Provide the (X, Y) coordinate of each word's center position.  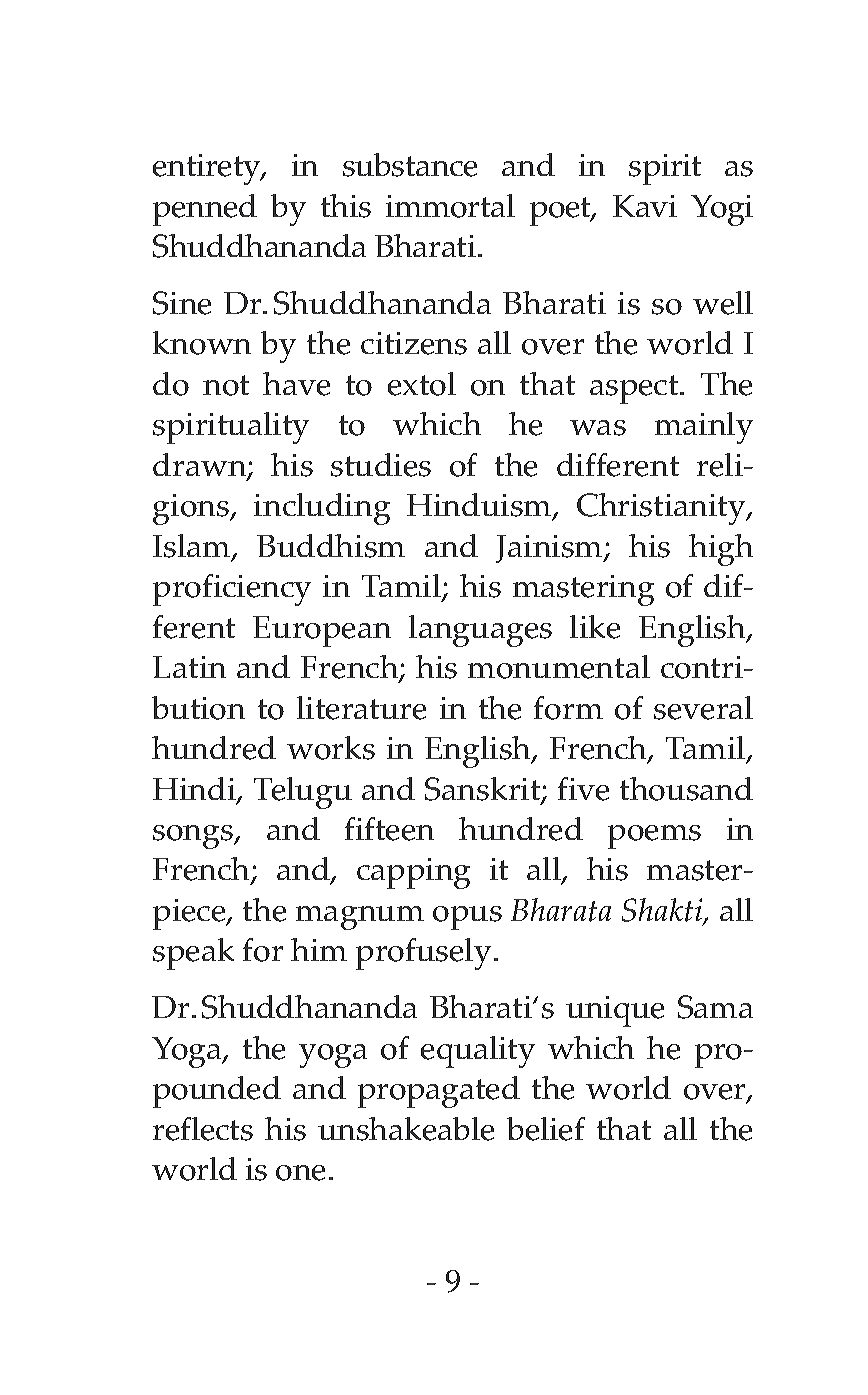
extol (422, 384)
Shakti (663, 911)
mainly (704, 428)
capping (413, 873)
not (226, 385)
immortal (450, 206)
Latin (189, 667)
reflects (203, 1129)
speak (193, 954)
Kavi (645, 206)
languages (480, 631)
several (703, 708)
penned (205, 210)
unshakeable (406, 1129)
